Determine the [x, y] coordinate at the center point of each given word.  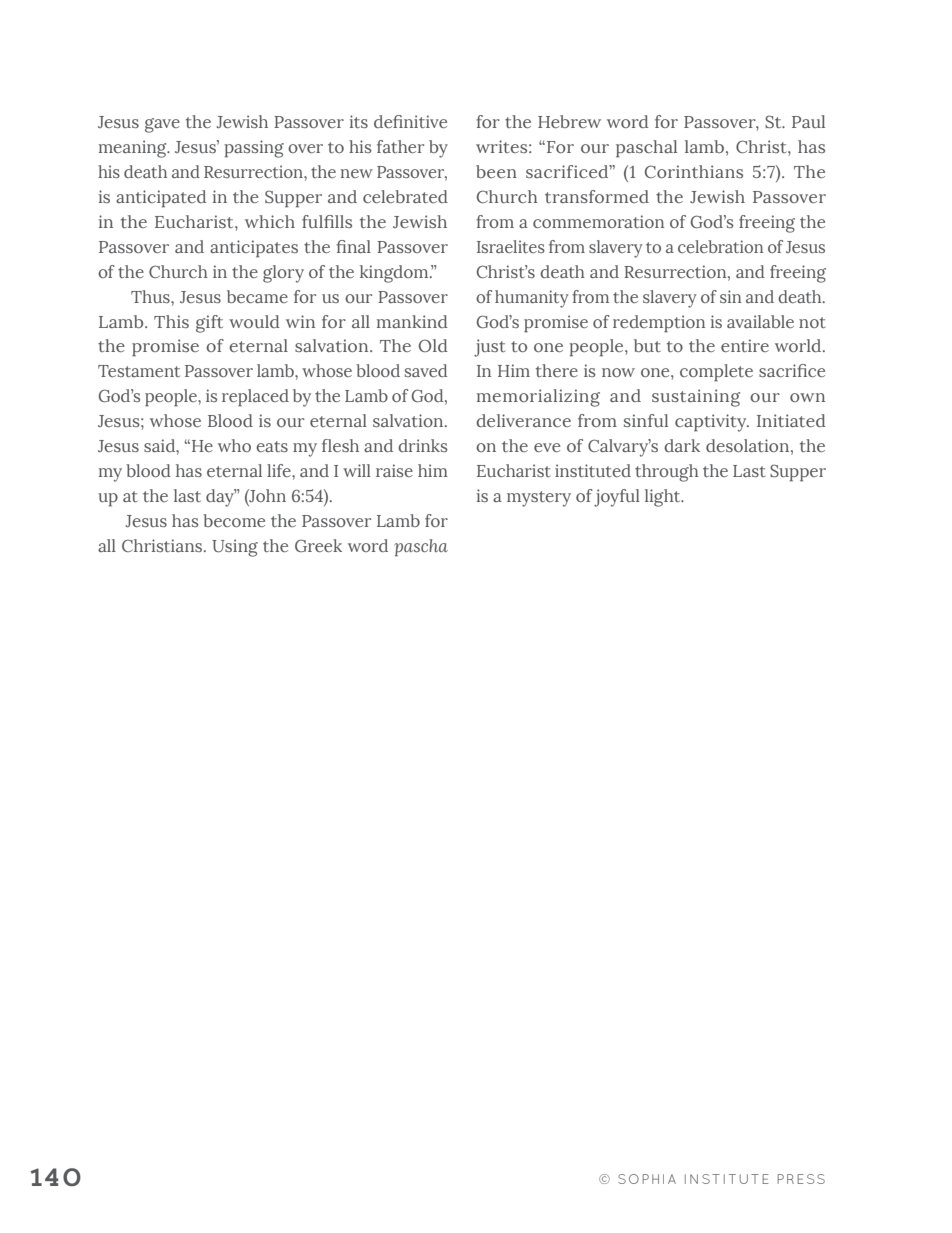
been [496, 171]
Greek [318, 545]
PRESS [801, 1179]
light [664, 498]
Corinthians [694, 171]
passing [254, 149]
